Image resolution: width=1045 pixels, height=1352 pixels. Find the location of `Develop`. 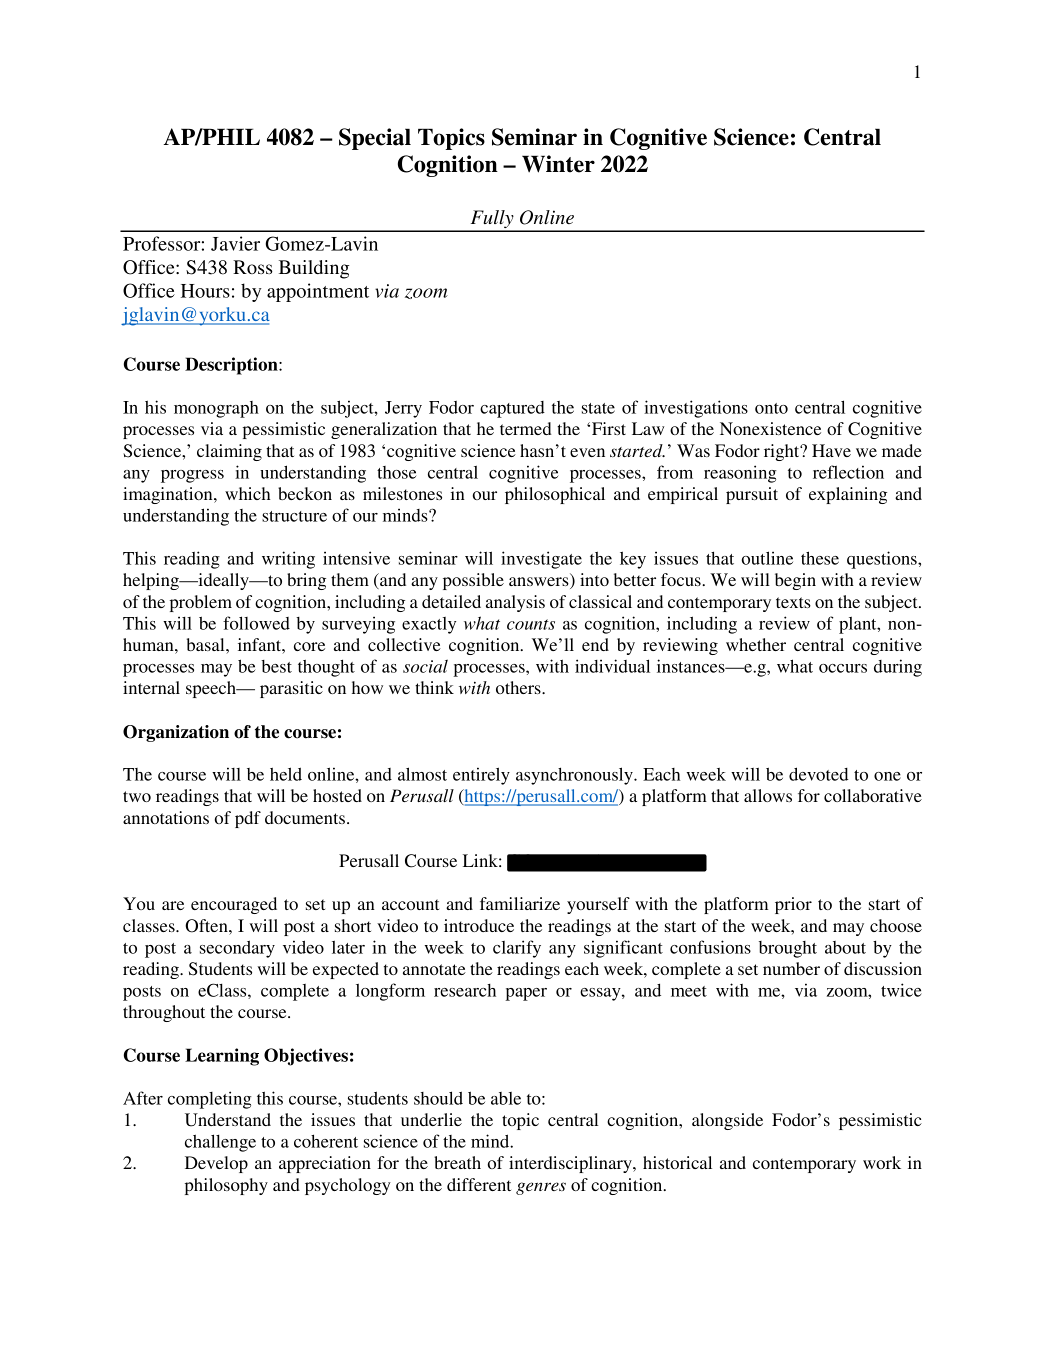

Develop is located at coordinates (216, 1164).
